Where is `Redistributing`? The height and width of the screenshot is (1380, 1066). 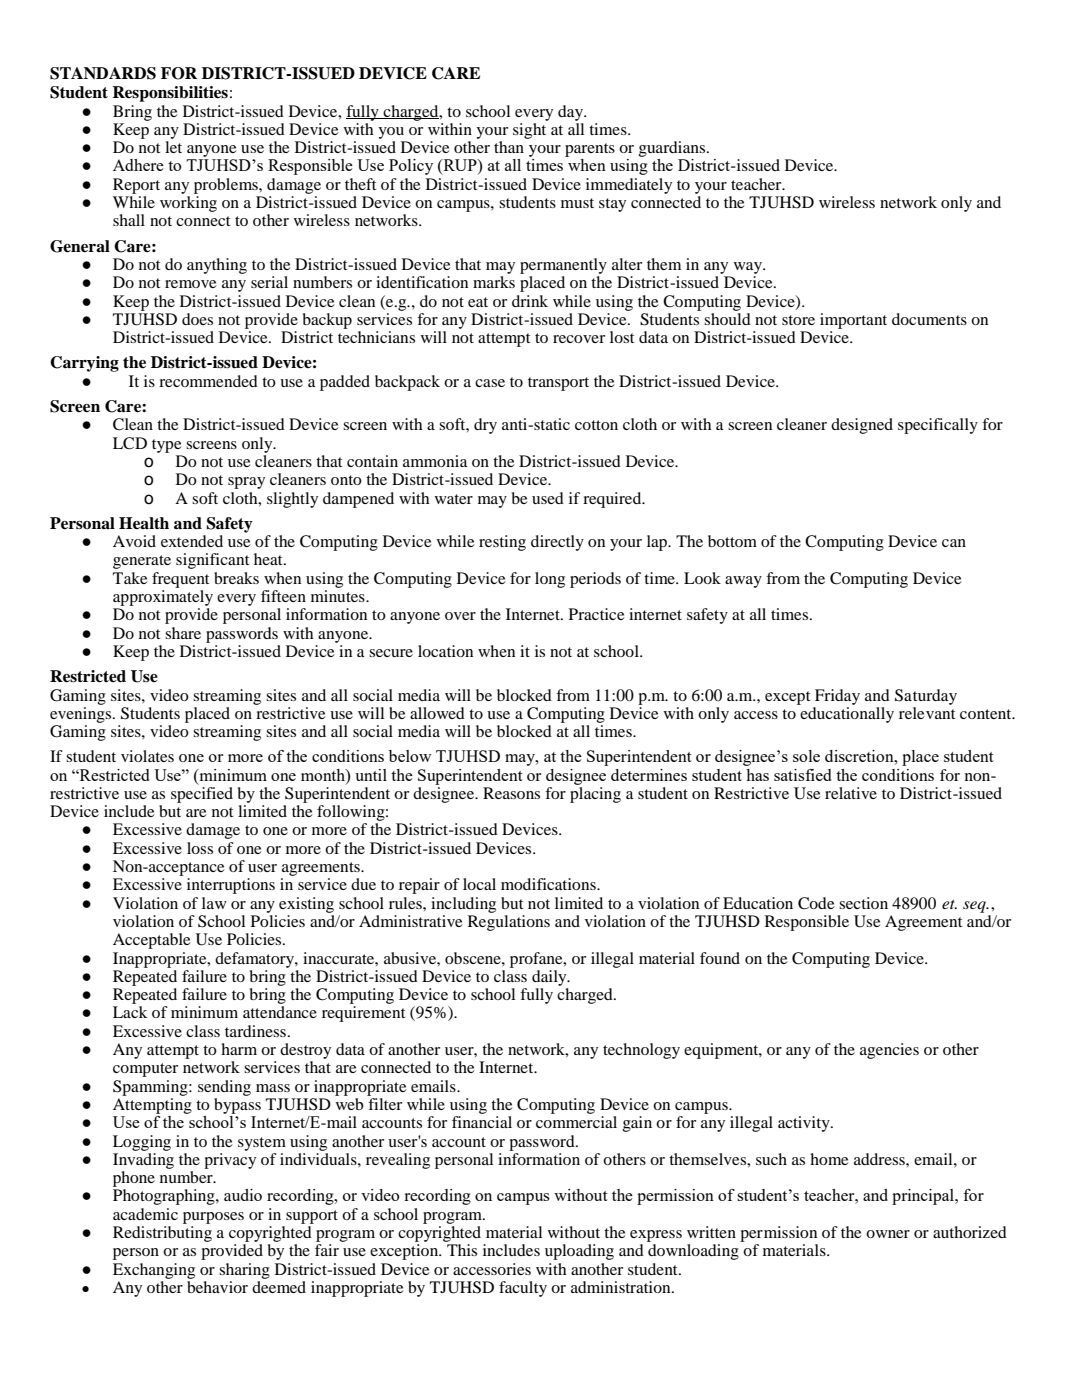 Redistributing is located at coordinates (162, 1234).
